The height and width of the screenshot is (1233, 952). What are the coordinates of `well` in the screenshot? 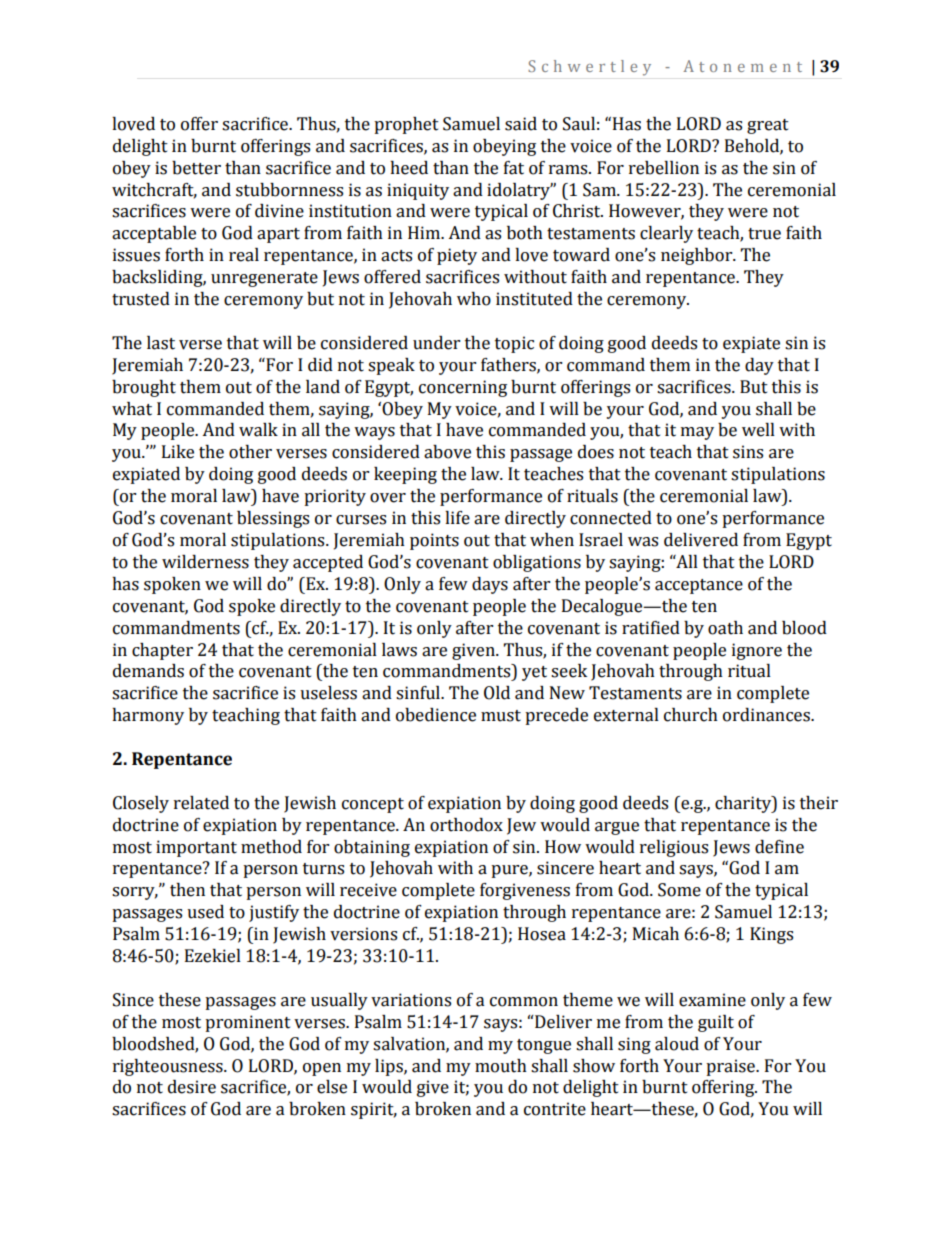 It's located at (758, 430).
